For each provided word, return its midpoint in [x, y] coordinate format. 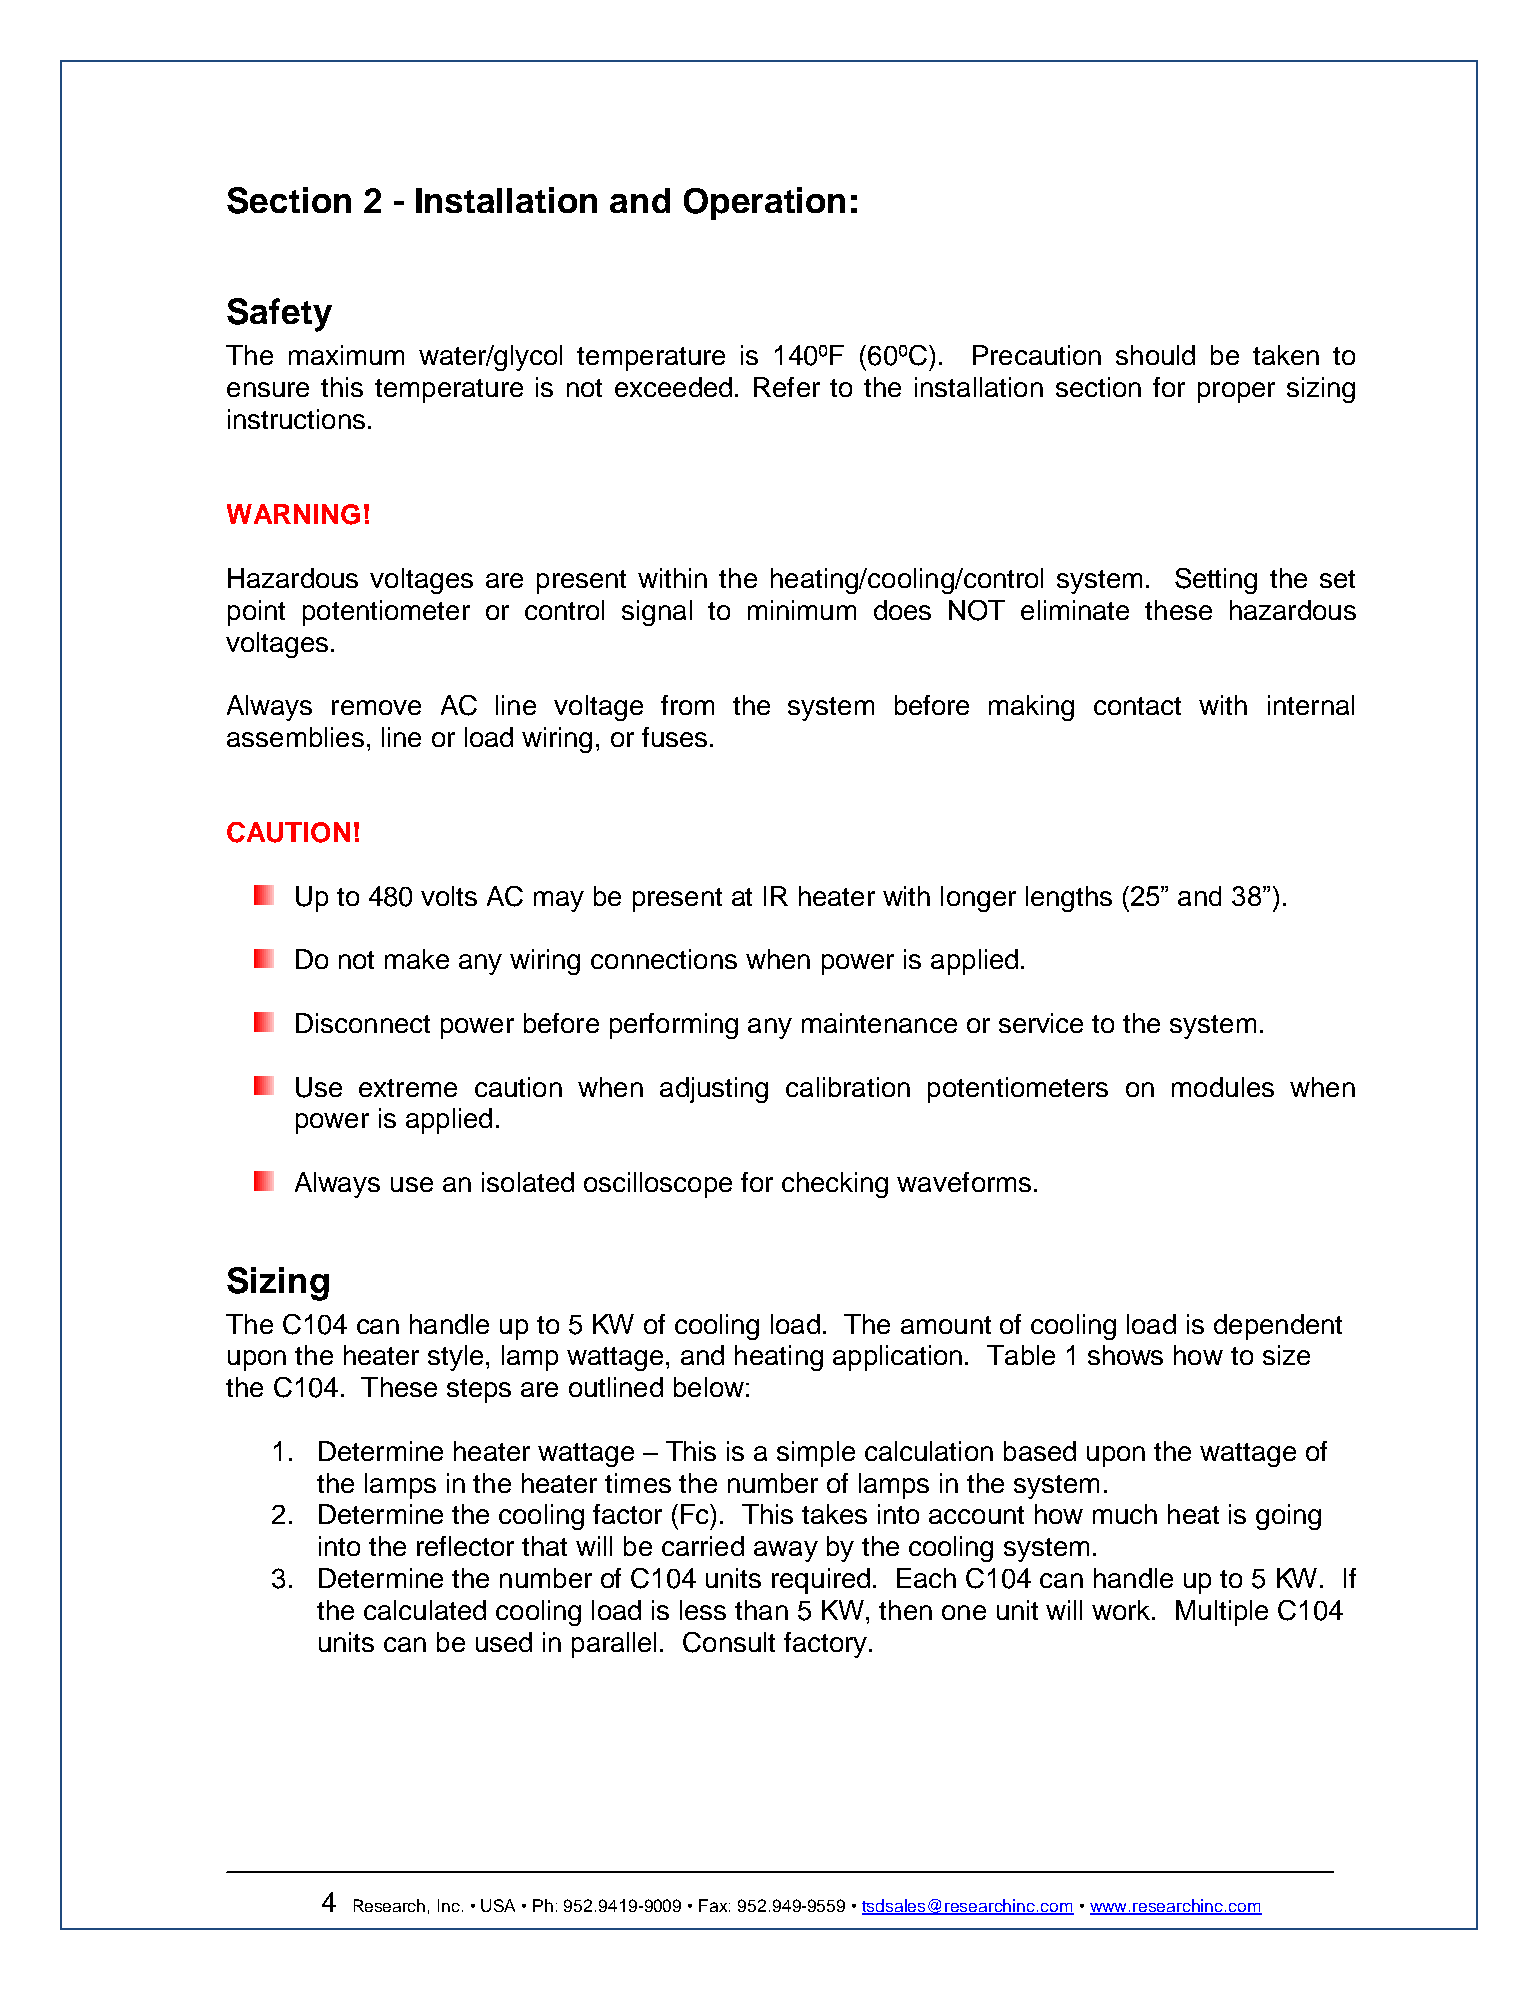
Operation [764, 203]
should [1155, 355]
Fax [714, 1905]
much [1125, 1514]
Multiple [1222, 1613]
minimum [802, 610]
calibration [848, 1087]
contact [1137, 706]
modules [1223, 1087]
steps [479, 1391]
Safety [279, 315]
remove [376, 707]
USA [498, 1905]
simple [816, 1454]
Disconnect [363, 1023]
